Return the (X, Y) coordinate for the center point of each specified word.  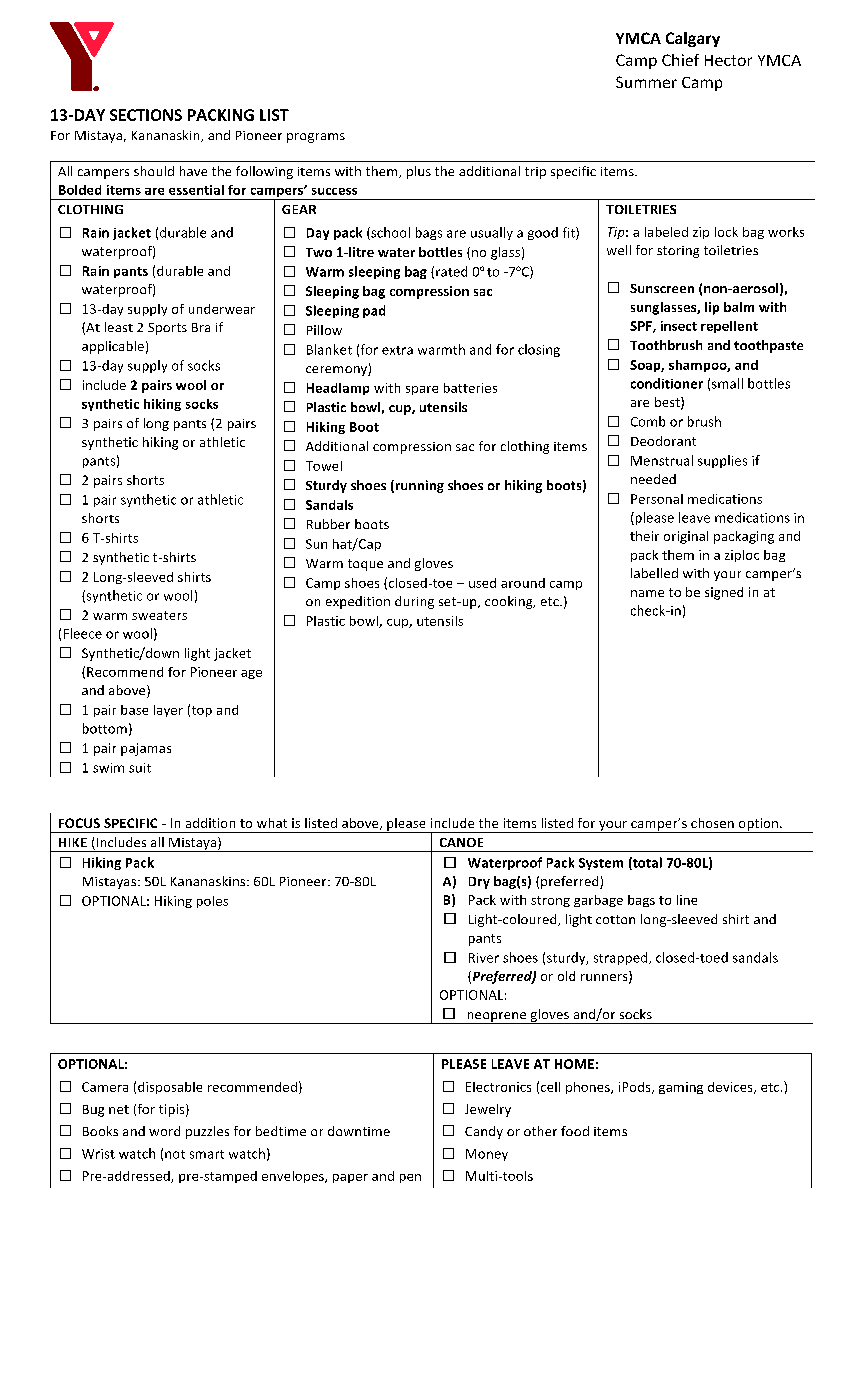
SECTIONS (146, 115)
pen (410, 1178)
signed (724, 593)
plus (419, 172)
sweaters (159, 615)
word (164, 1131)
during (414, 602)
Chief (680, 60)
